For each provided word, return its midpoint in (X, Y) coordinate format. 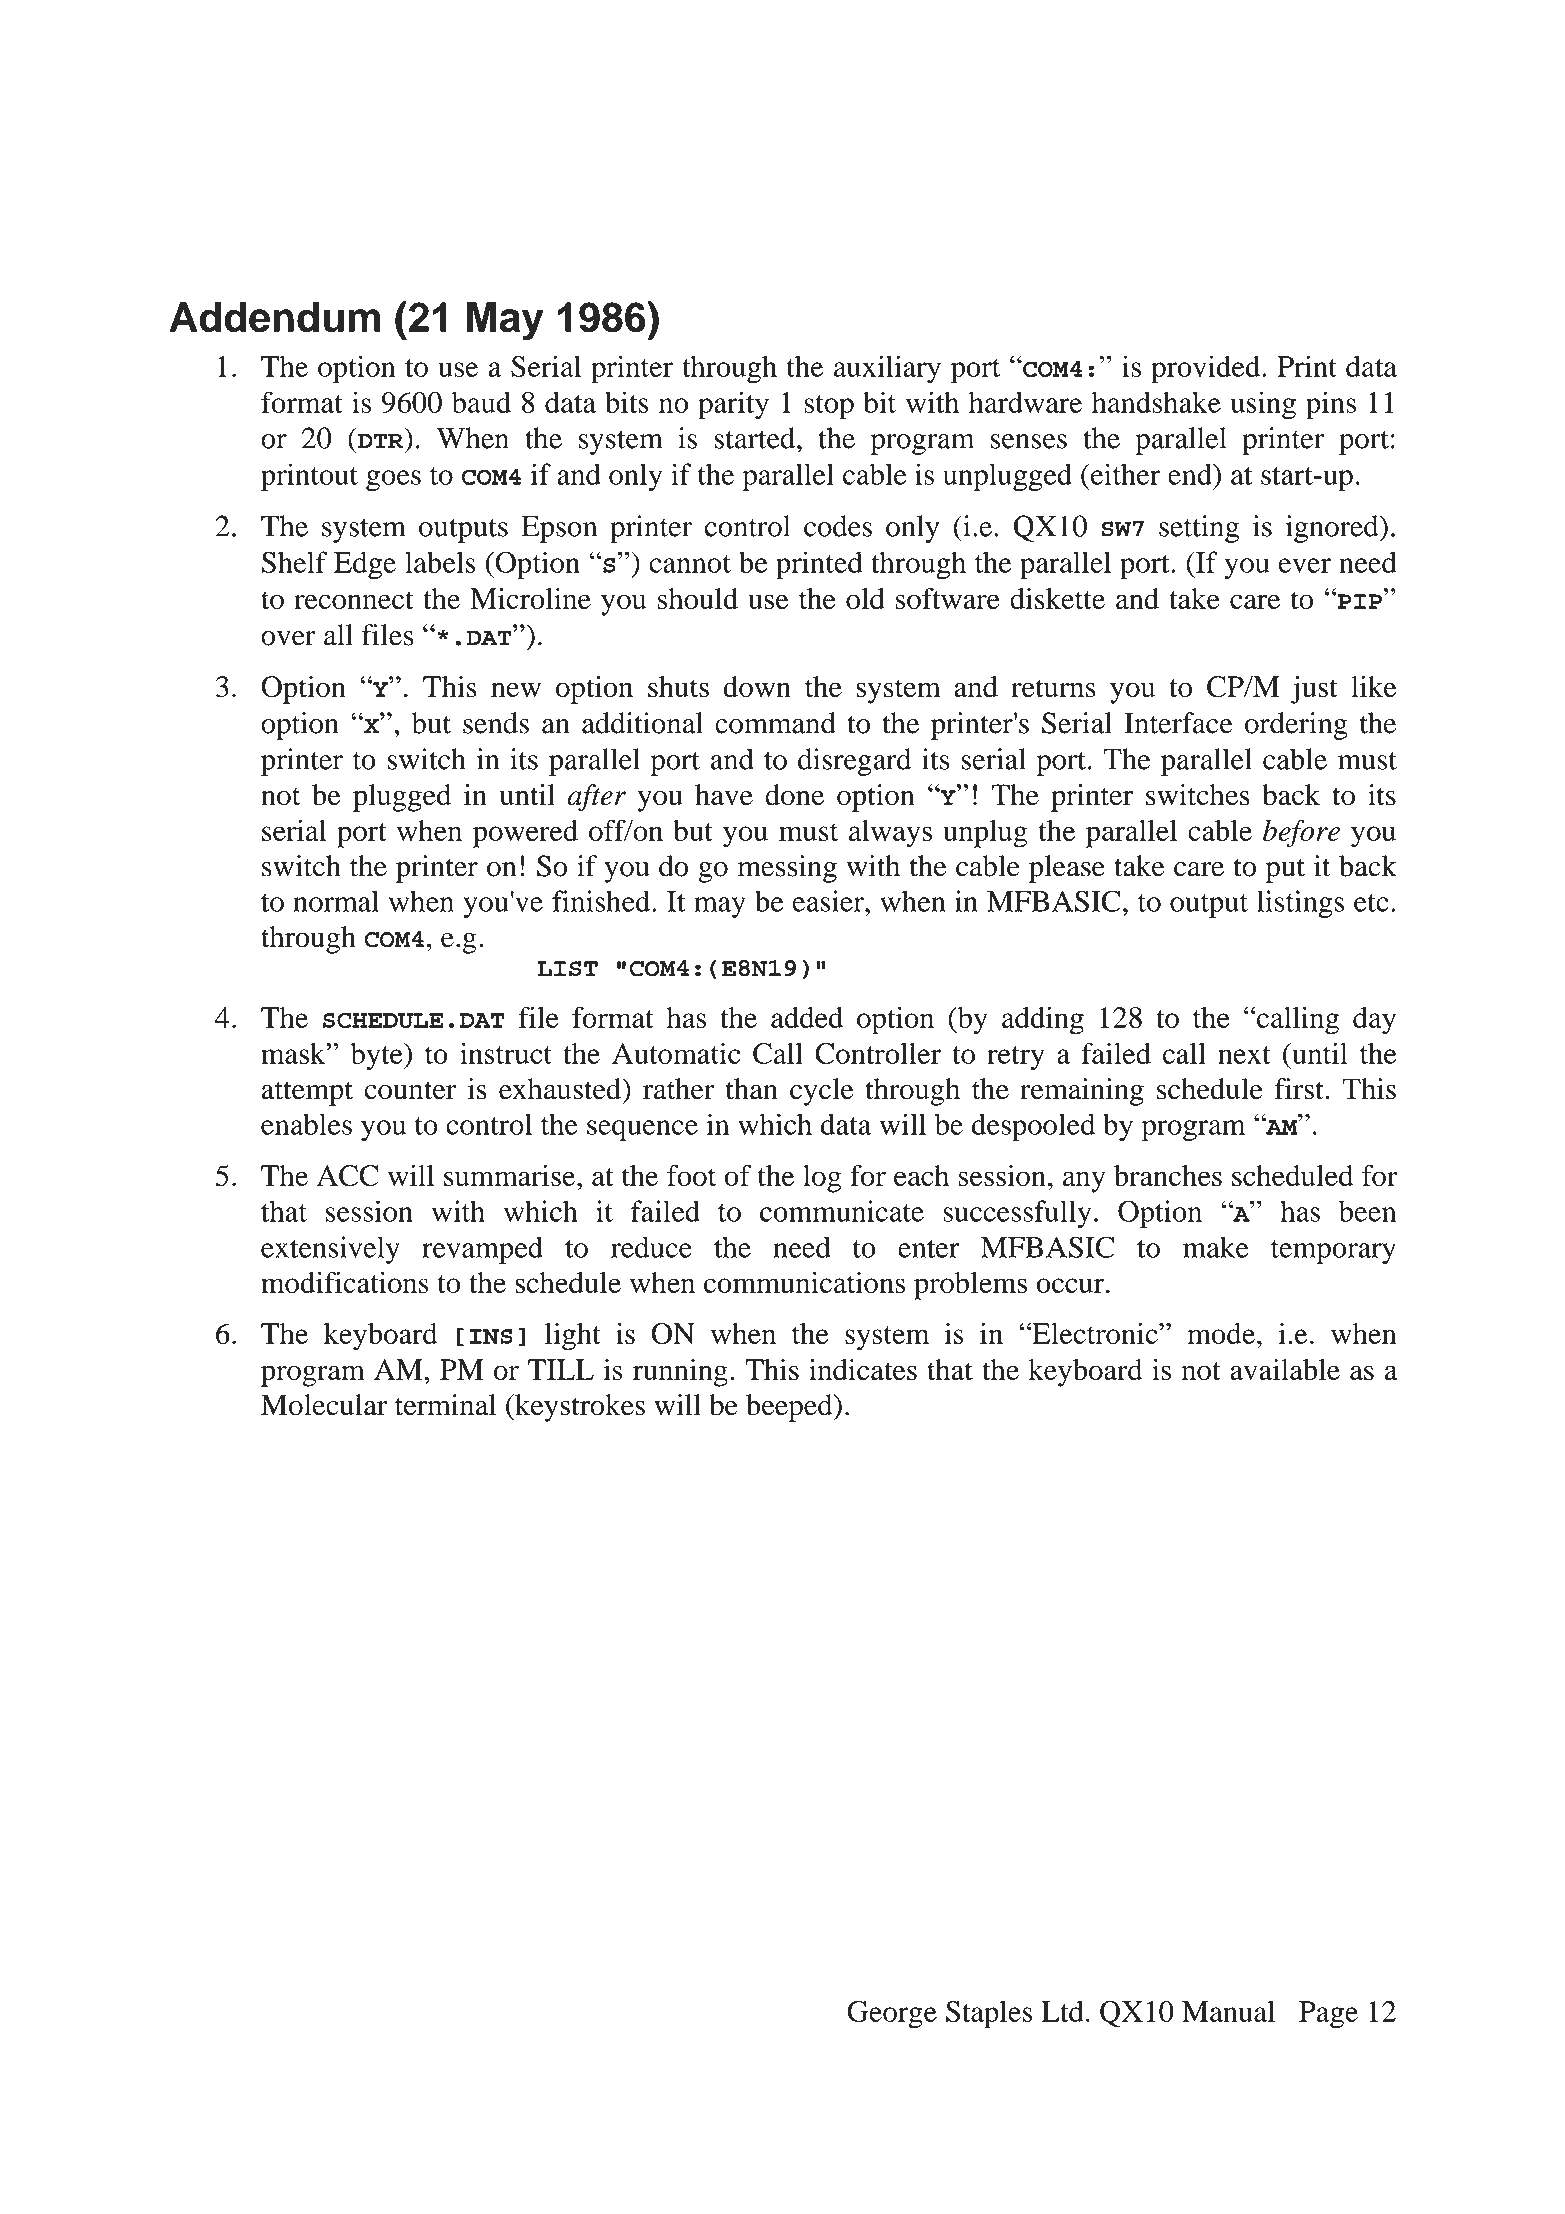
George (892, 2015)
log (822, 1179)
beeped (790, 1408)
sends (496, 723)
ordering (1296, 726)
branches (1168, 1175)
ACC (347, 1176)
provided (1207, 369)
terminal (445, 1405)
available (1285, 1369)
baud (481, 402)
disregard (854, 762)
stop (829, 407)
